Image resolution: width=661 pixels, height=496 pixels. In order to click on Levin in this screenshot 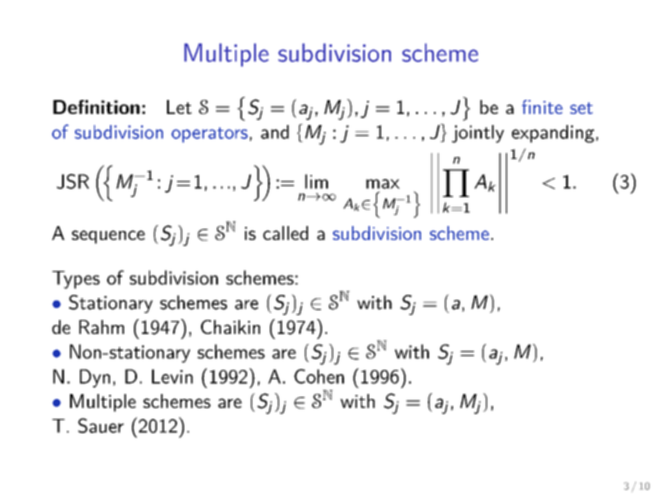, I will do `click(172, 376)`.
